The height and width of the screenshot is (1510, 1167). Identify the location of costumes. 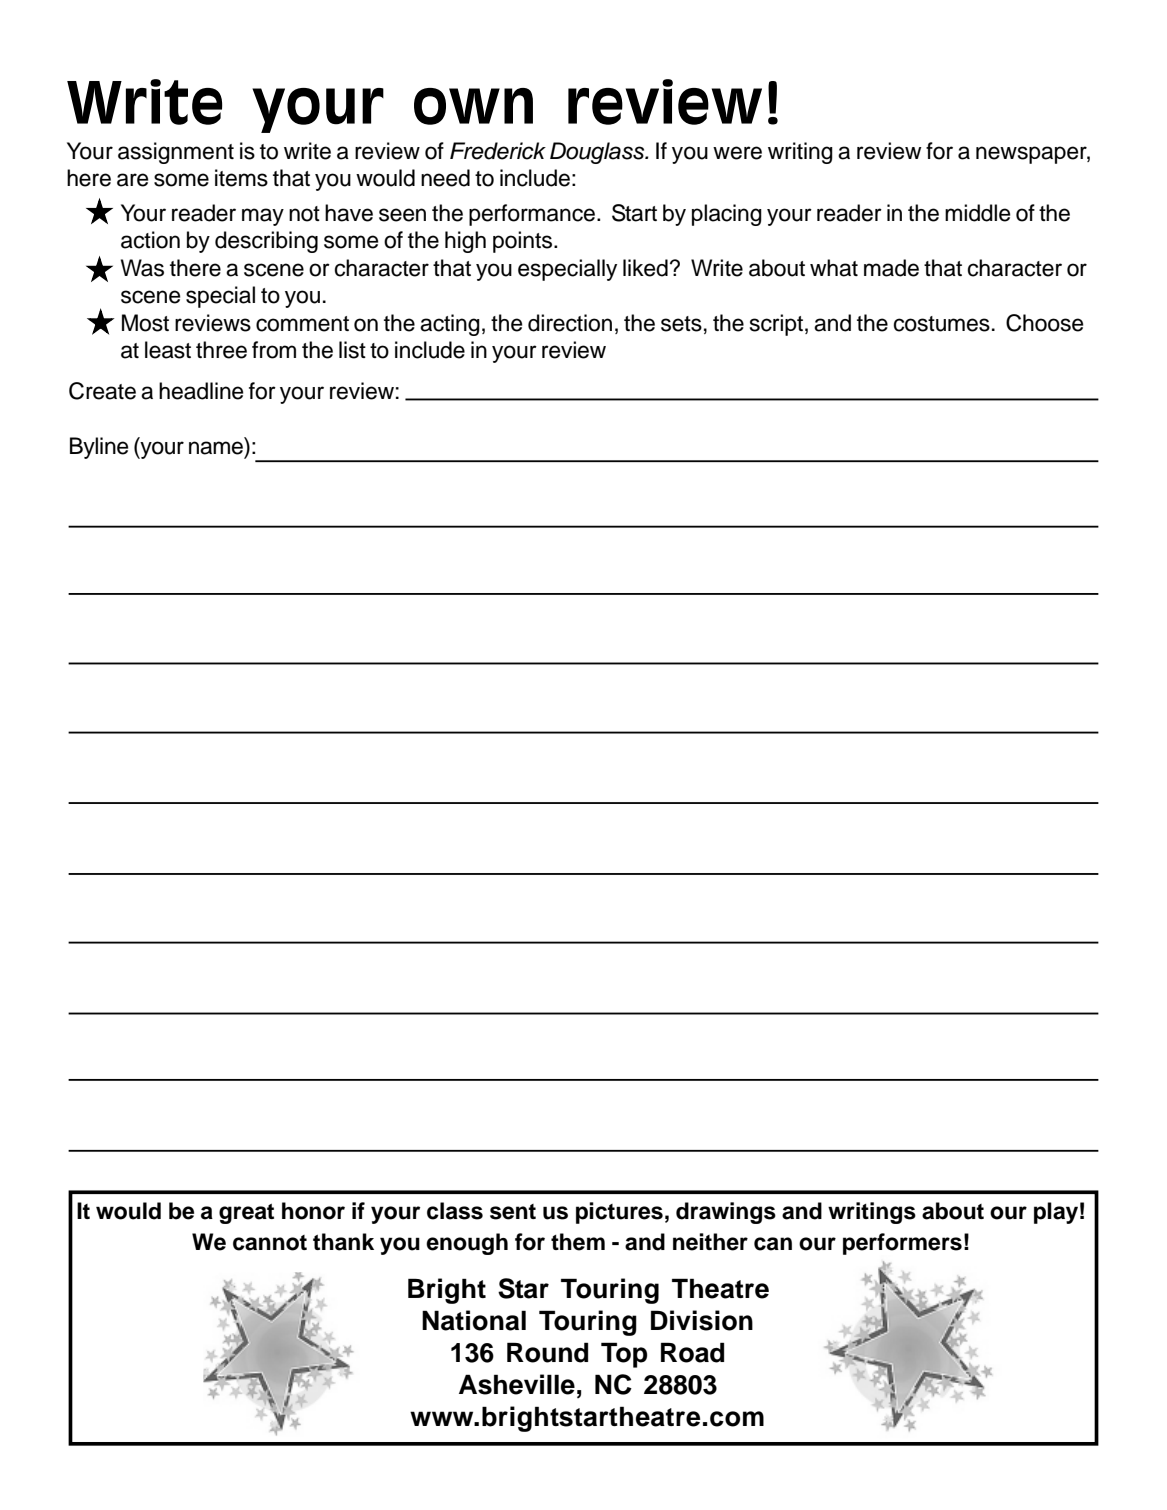
(942, 324).
